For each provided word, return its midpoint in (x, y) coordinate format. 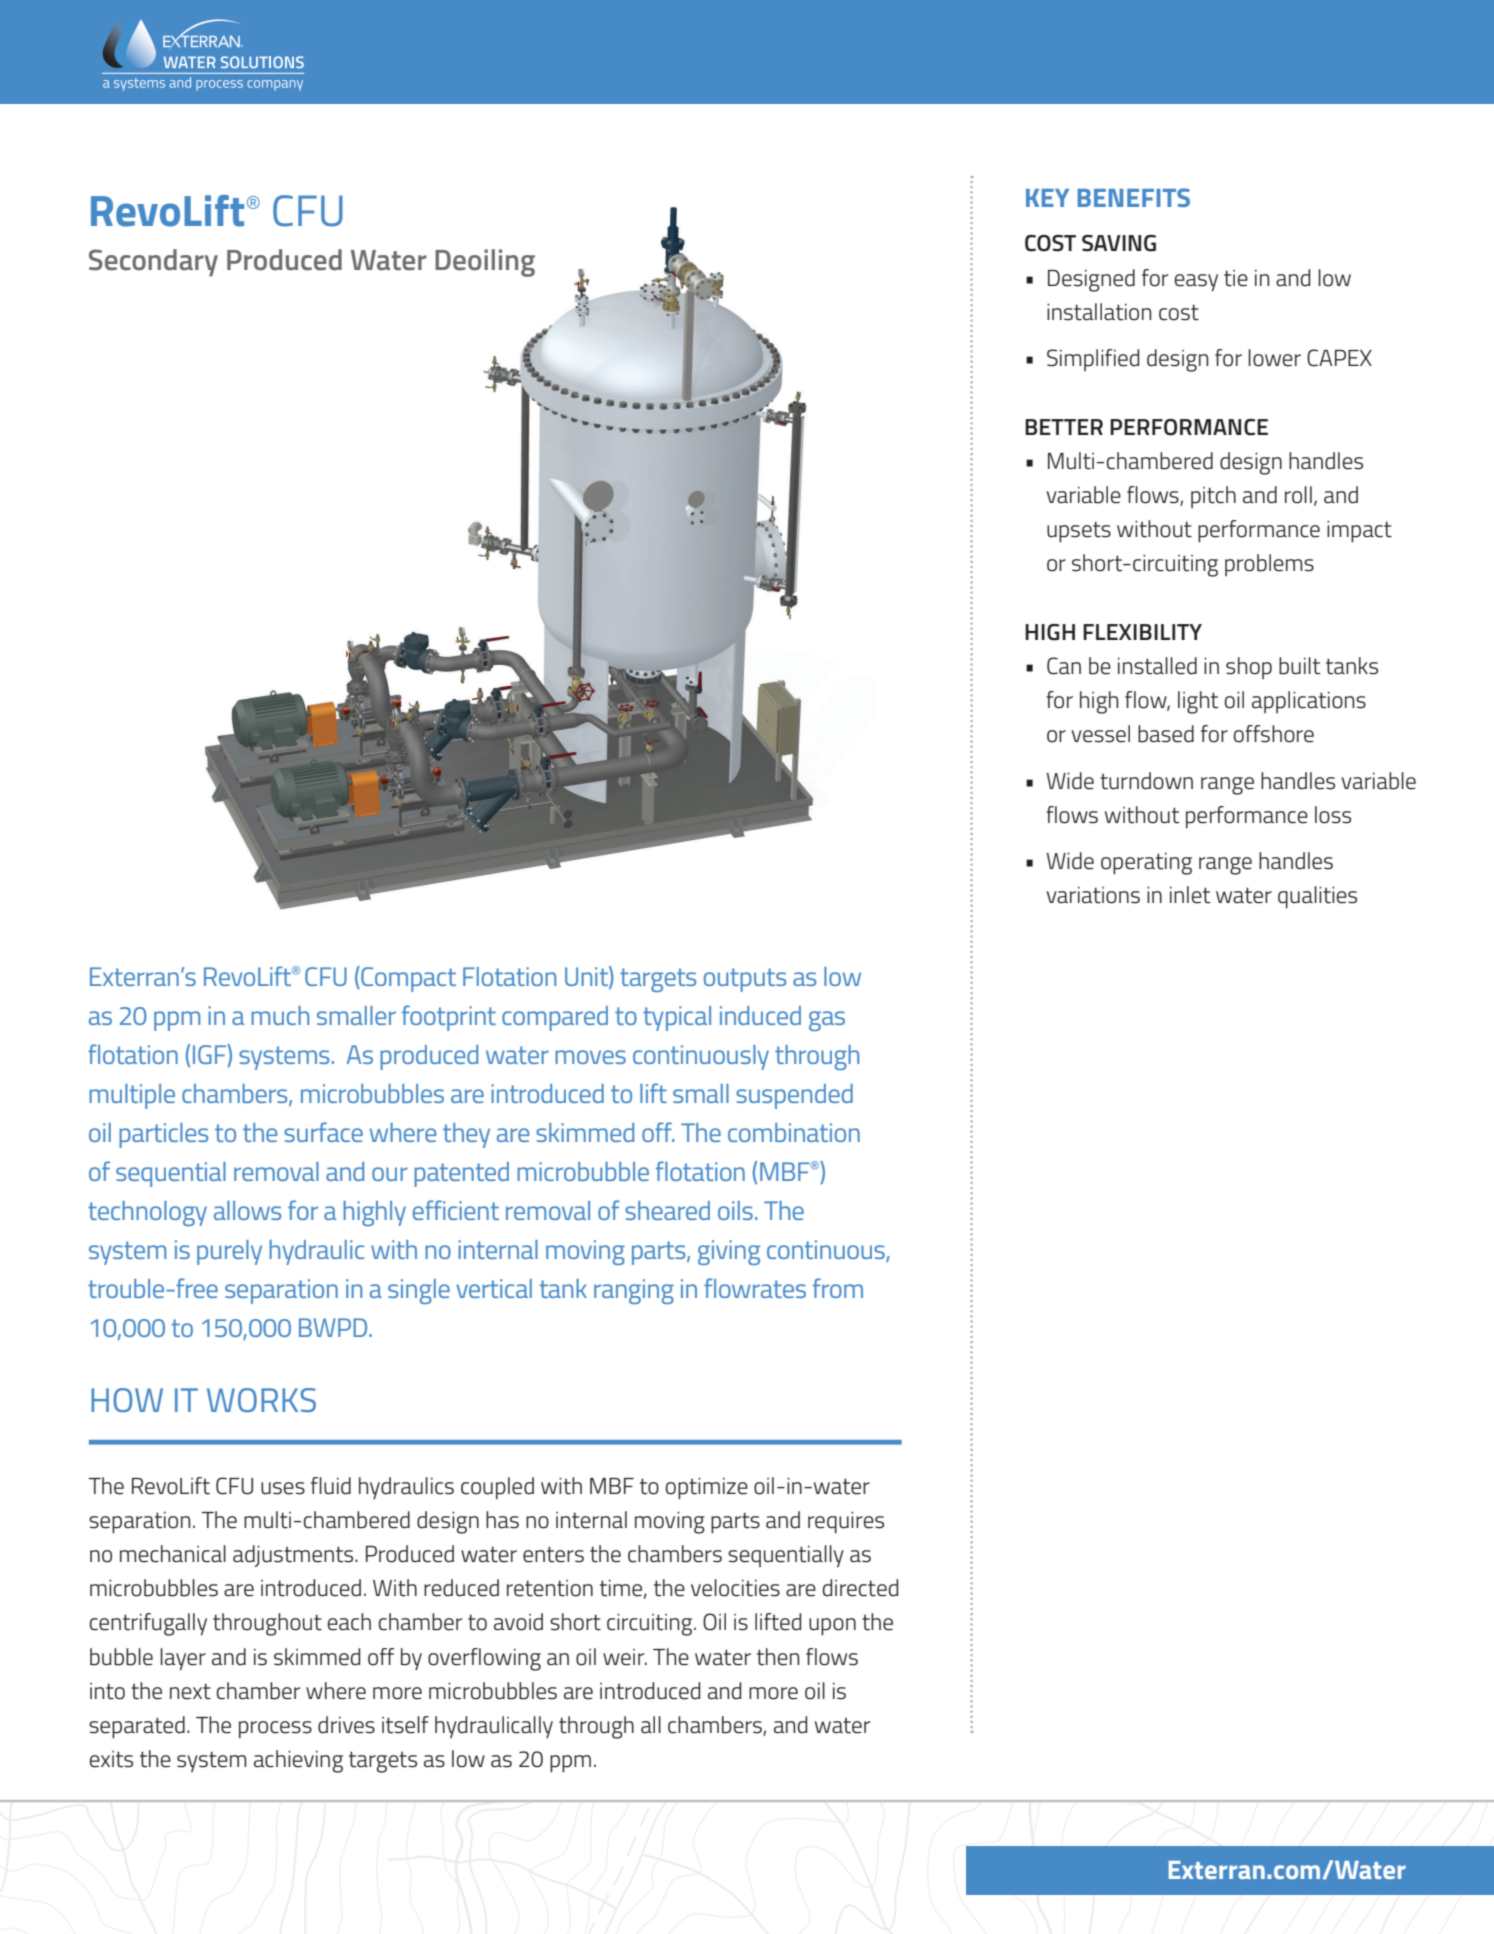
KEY (1047, 198)
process (275, 1729)
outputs (745, 980)
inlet (1190, 895)
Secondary (153, 263)
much (280, 1015)
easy (1196, 283)
